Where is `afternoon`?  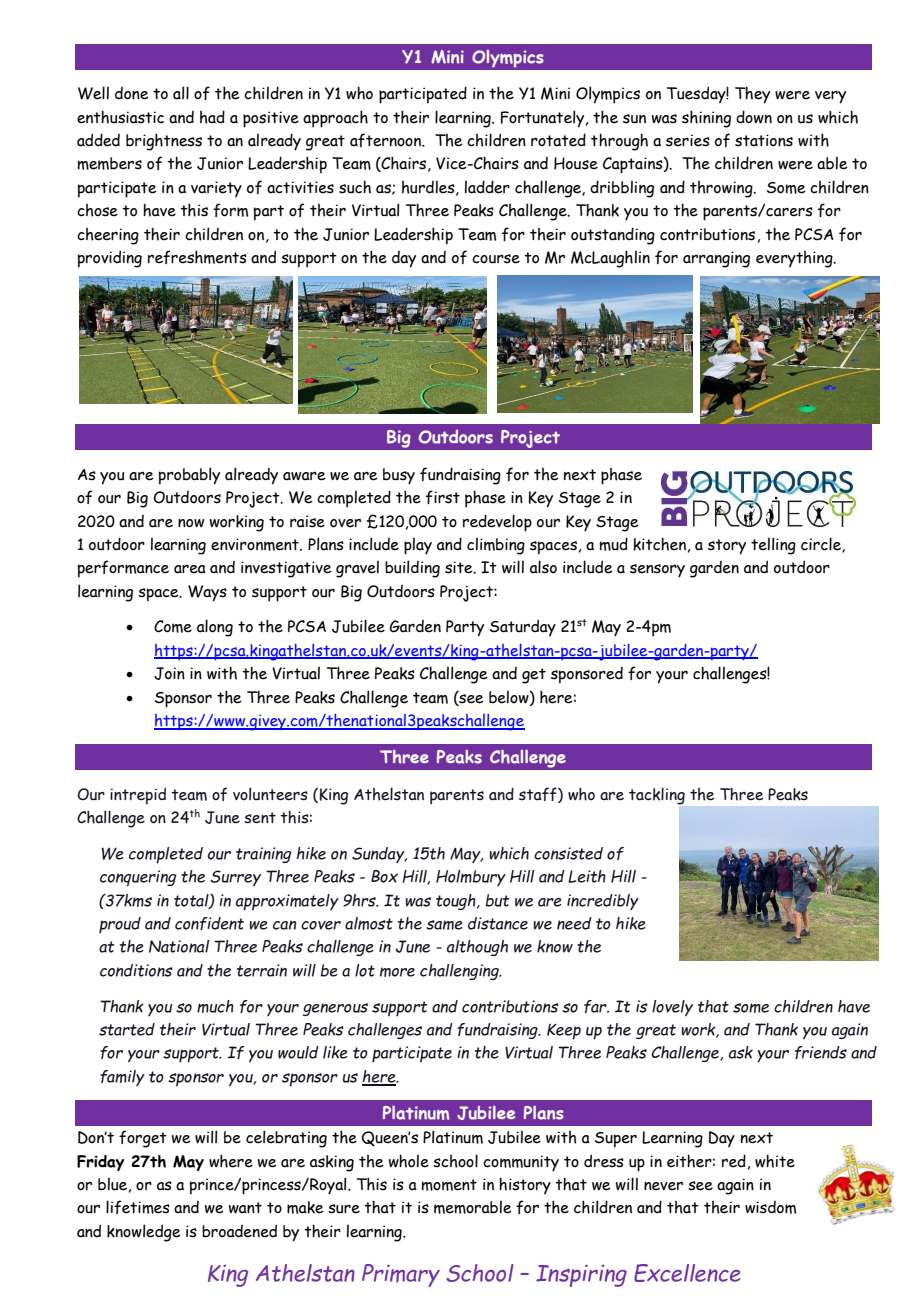
afternoon is located at coordinates (387, 140).
